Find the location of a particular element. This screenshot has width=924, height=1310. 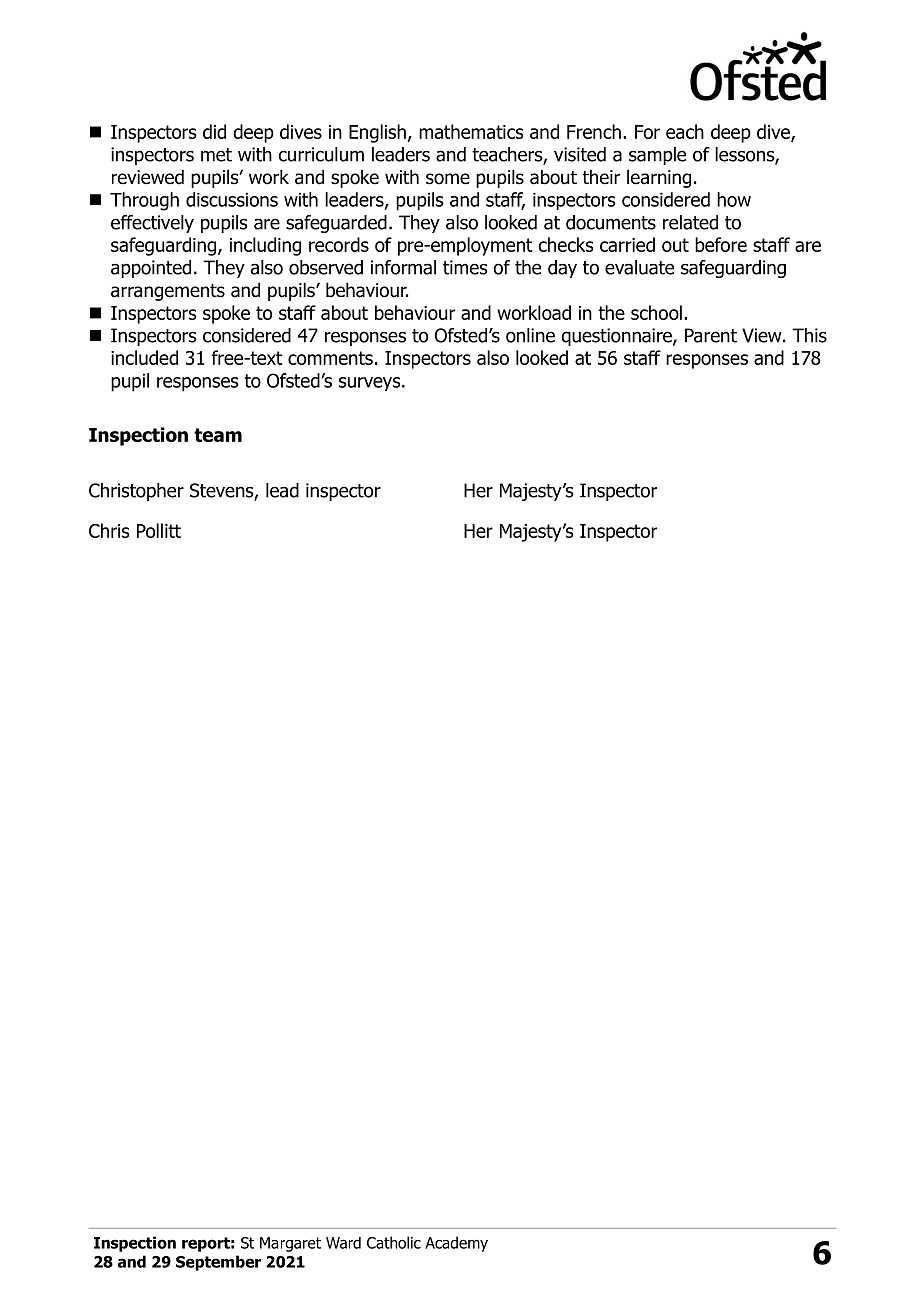

met is located at coordinates (216, 155).
